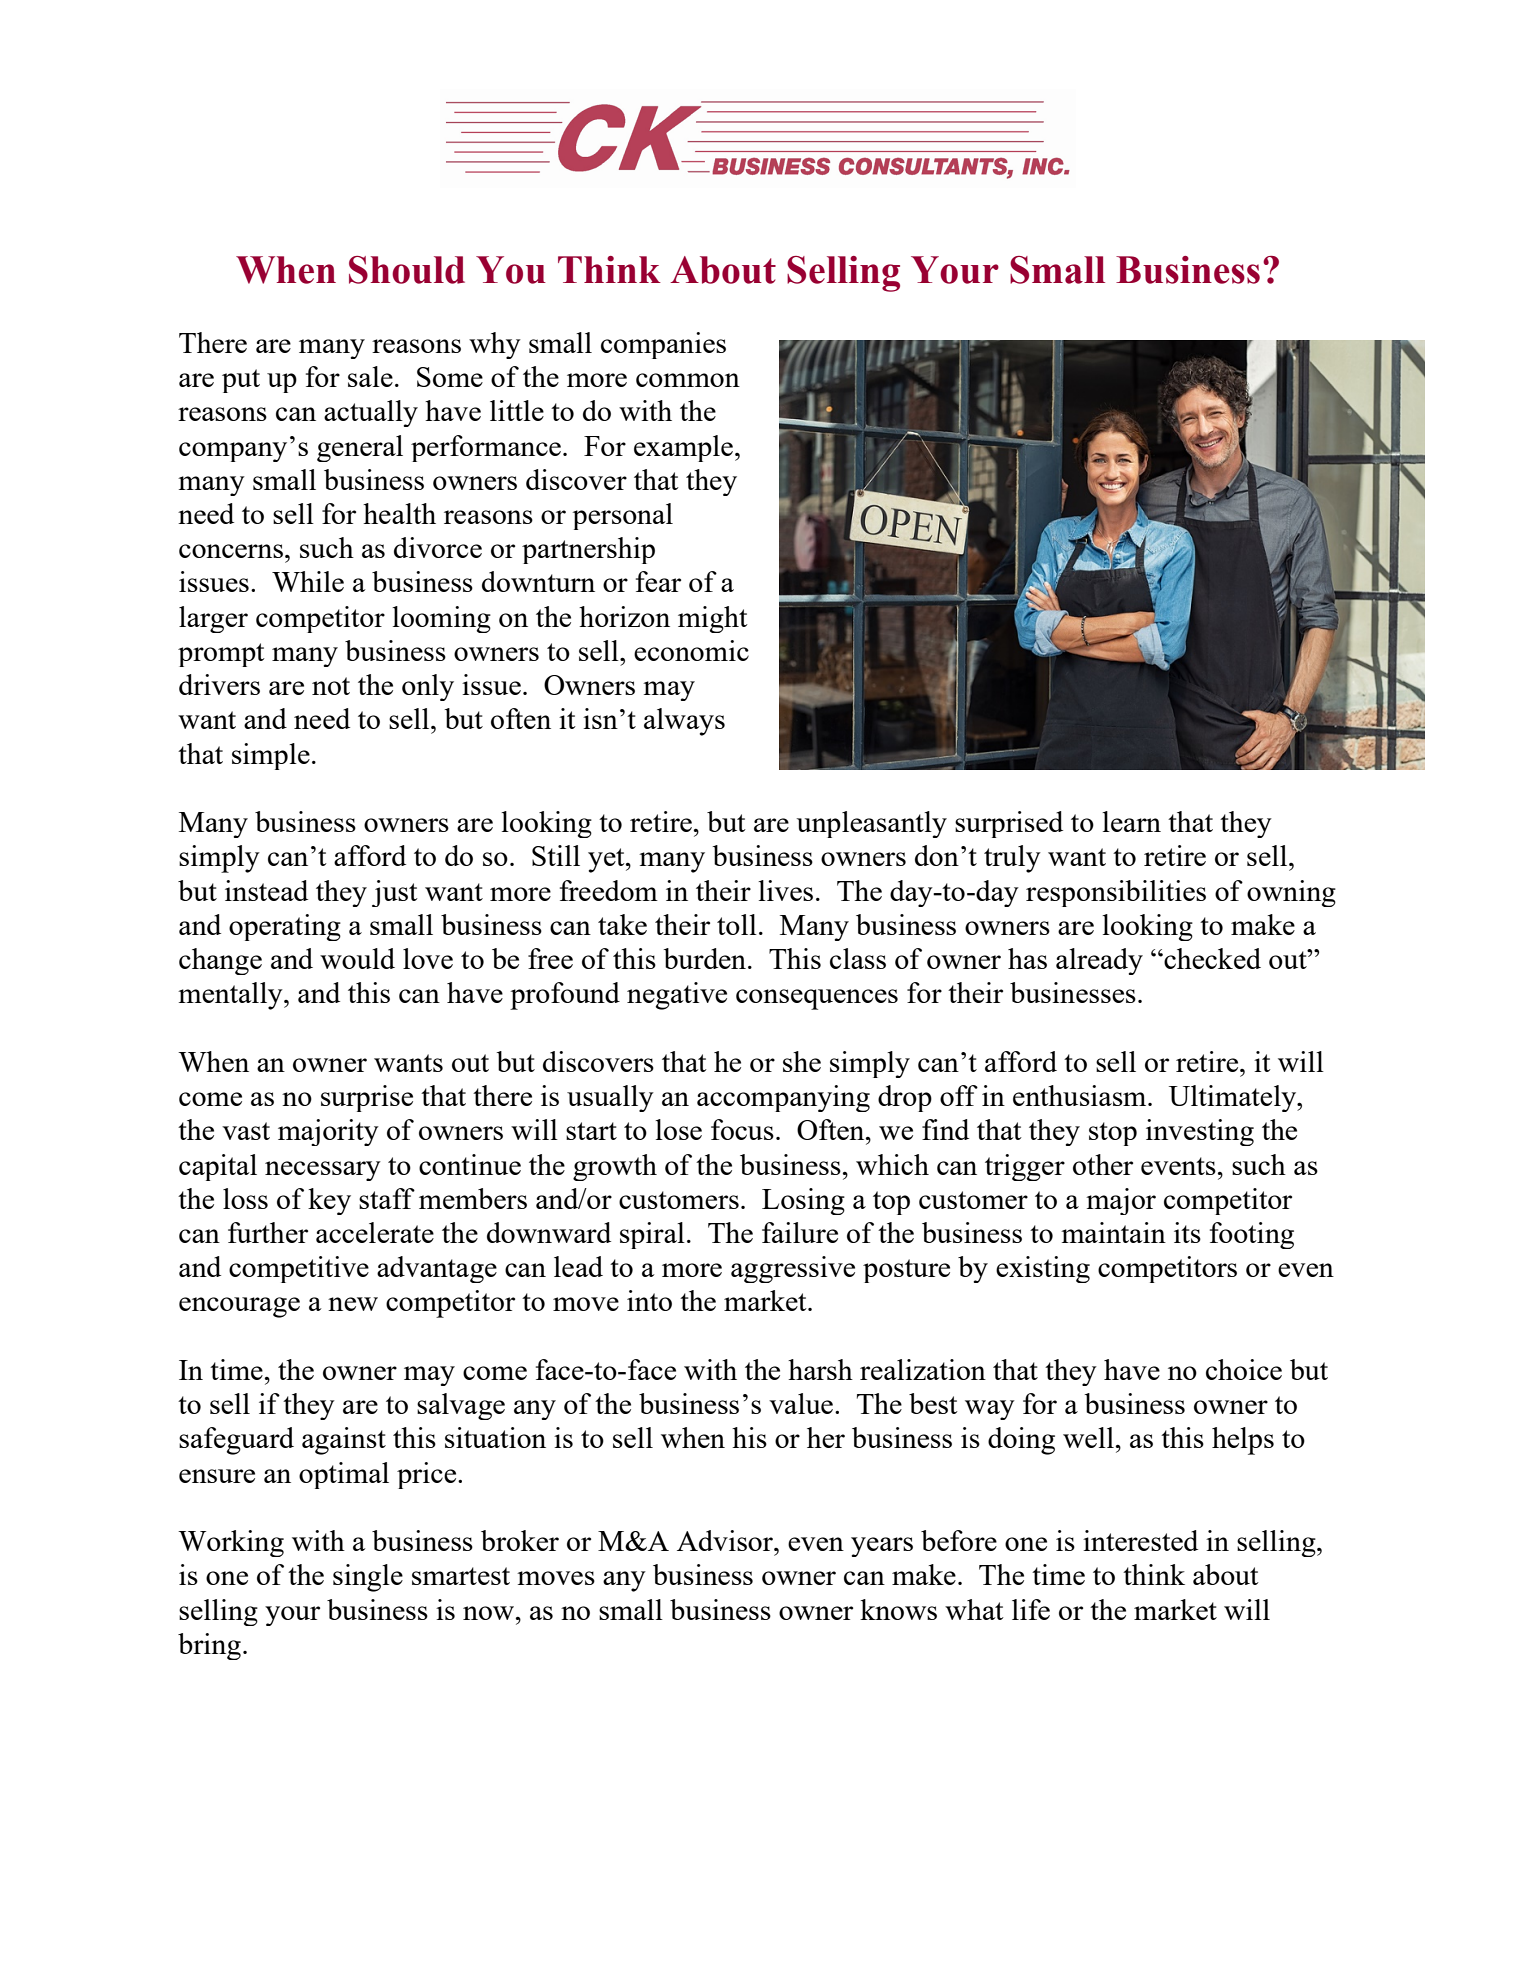 This screenshot has height=1965, width=1518. What do you see at coordinates (1131, 821) in the screenshot?
I see `learn` at bounding box center [1131, 821].
